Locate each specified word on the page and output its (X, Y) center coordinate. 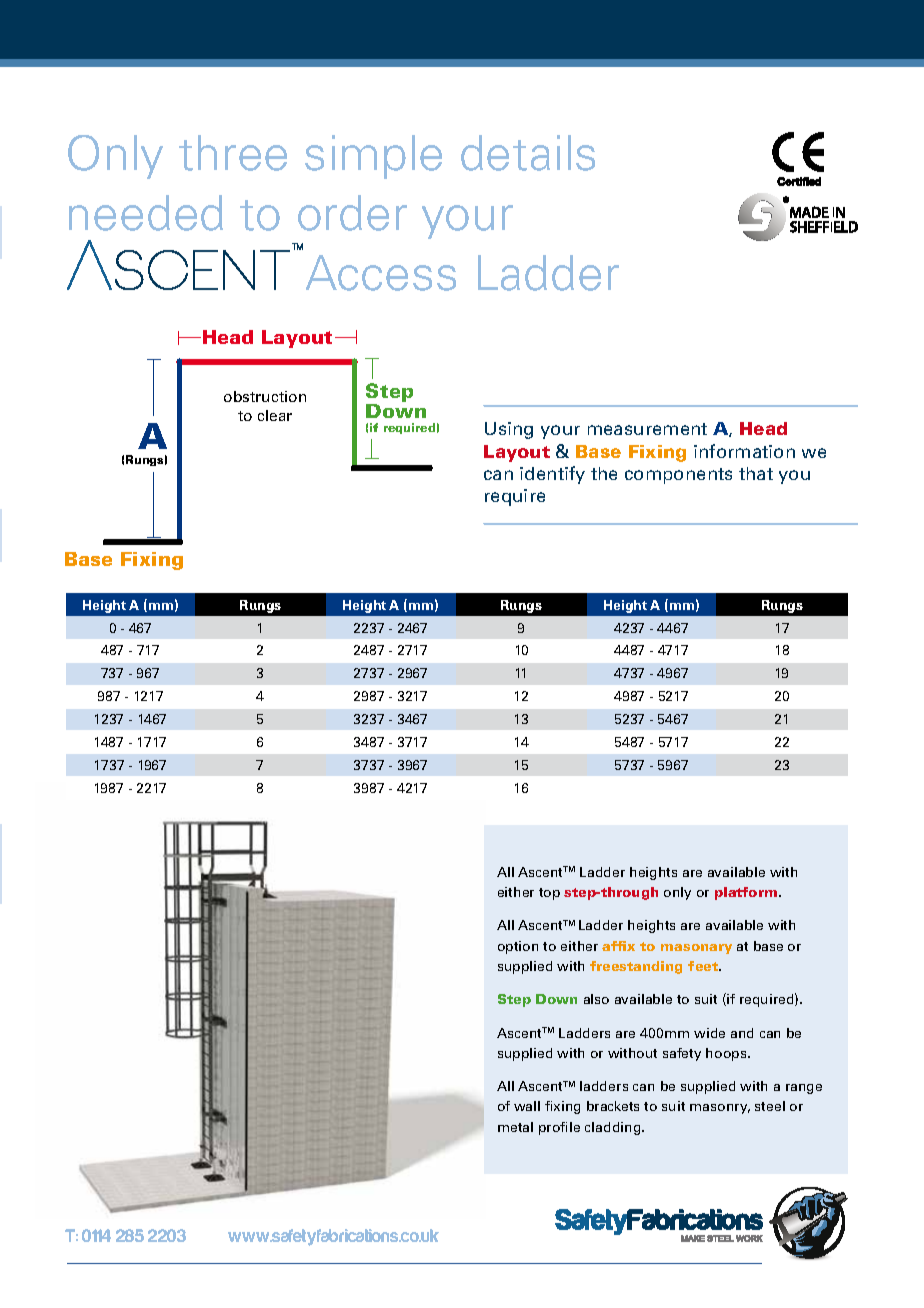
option (518, 947)
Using (509, 430)
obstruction (265, 396)
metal (515, 1127)
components (678, 476)
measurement (647, 429)
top (549, 894)
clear (275, 415)
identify (552, 475)
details (528, 153)
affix (618, 946)
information (744, 451)
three (233, 153)
